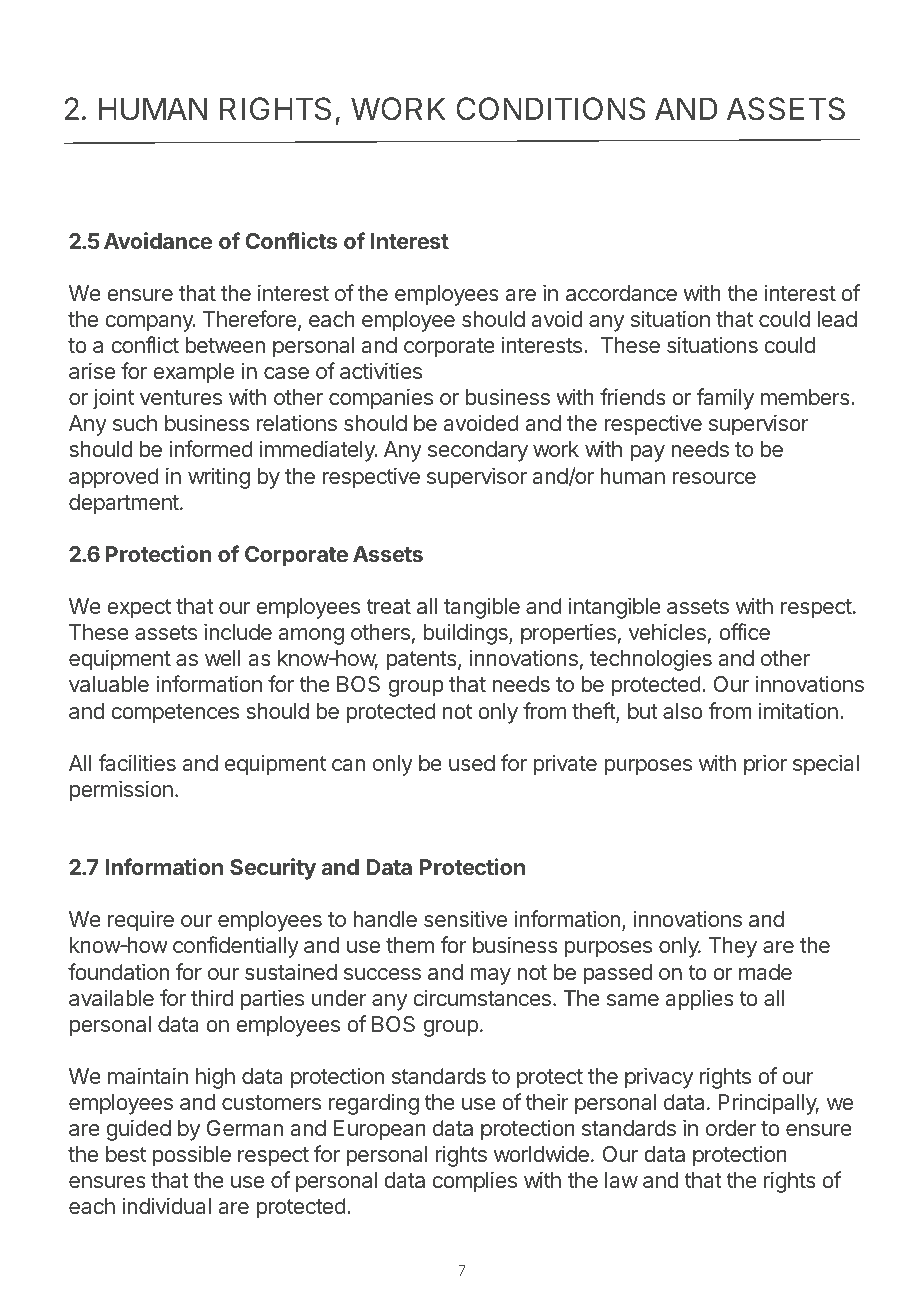 Image resolution: width=924 pixels, height=1308 pixels. I want to click on resource, so click(714, 478).
